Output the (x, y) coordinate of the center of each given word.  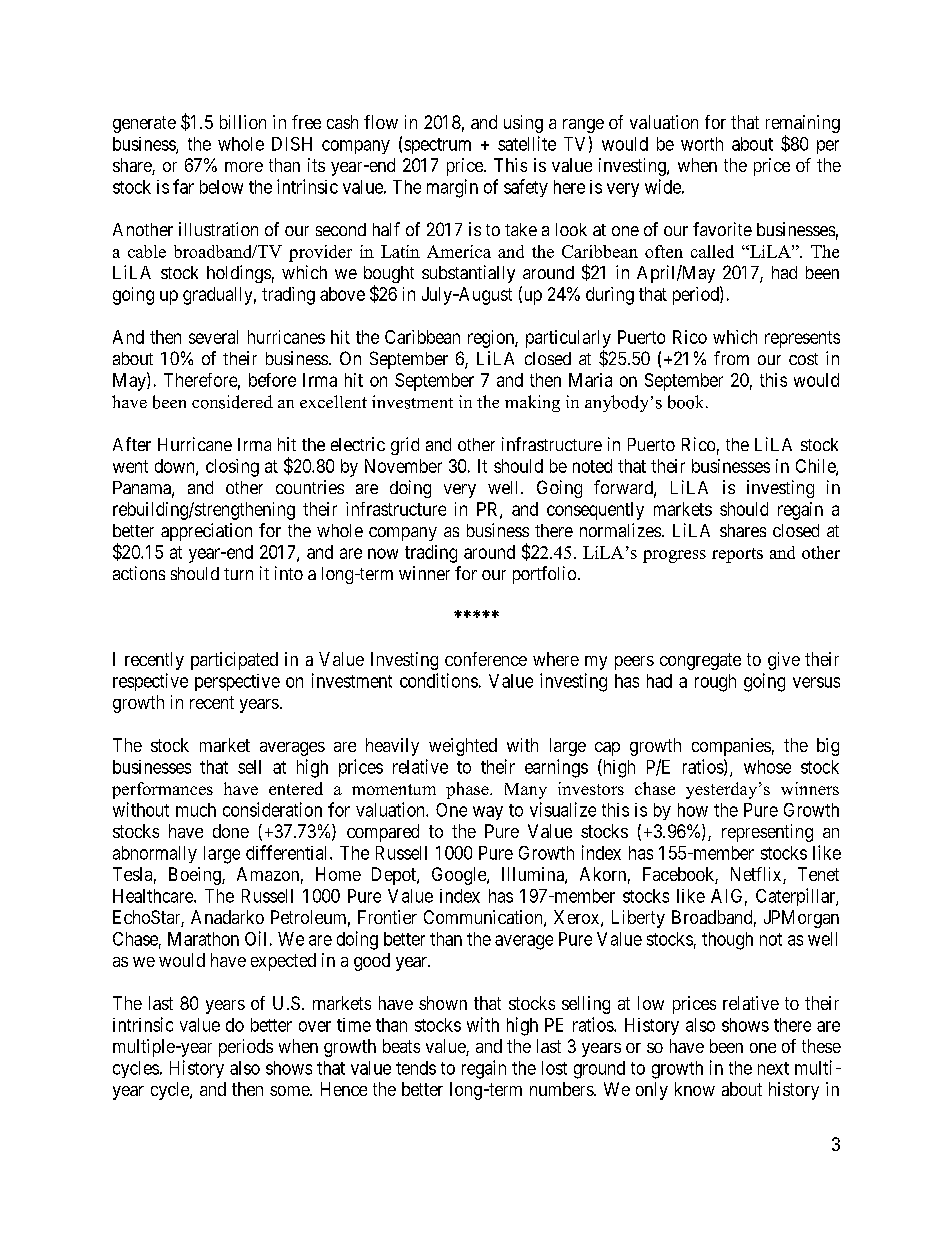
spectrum (437, 146)
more (244, 167)
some (290, 1091)
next (773, 1068)
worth (702, 144)
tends (416, 1068)
